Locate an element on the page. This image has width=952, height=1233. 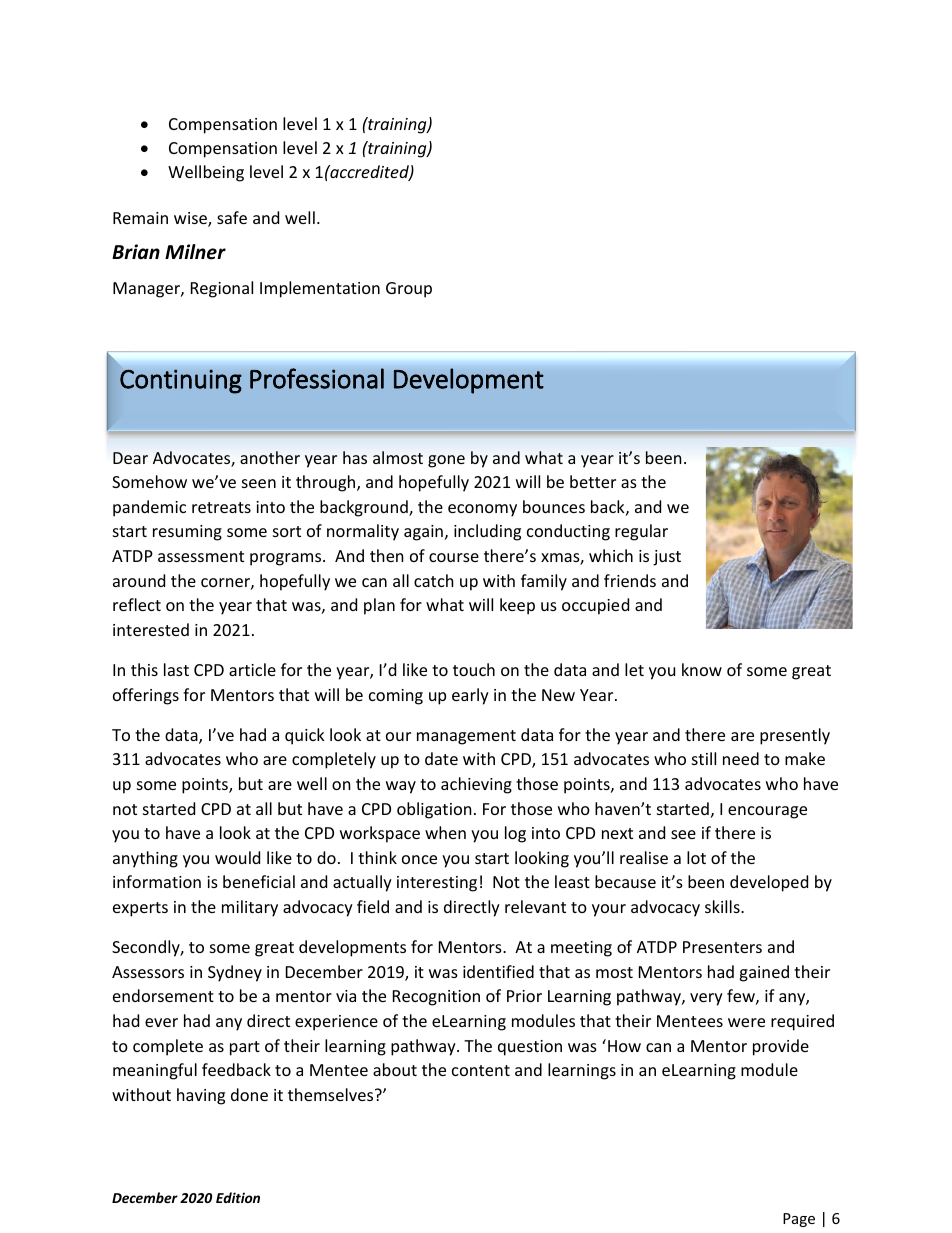
need is located at coordinates (741, 758).
